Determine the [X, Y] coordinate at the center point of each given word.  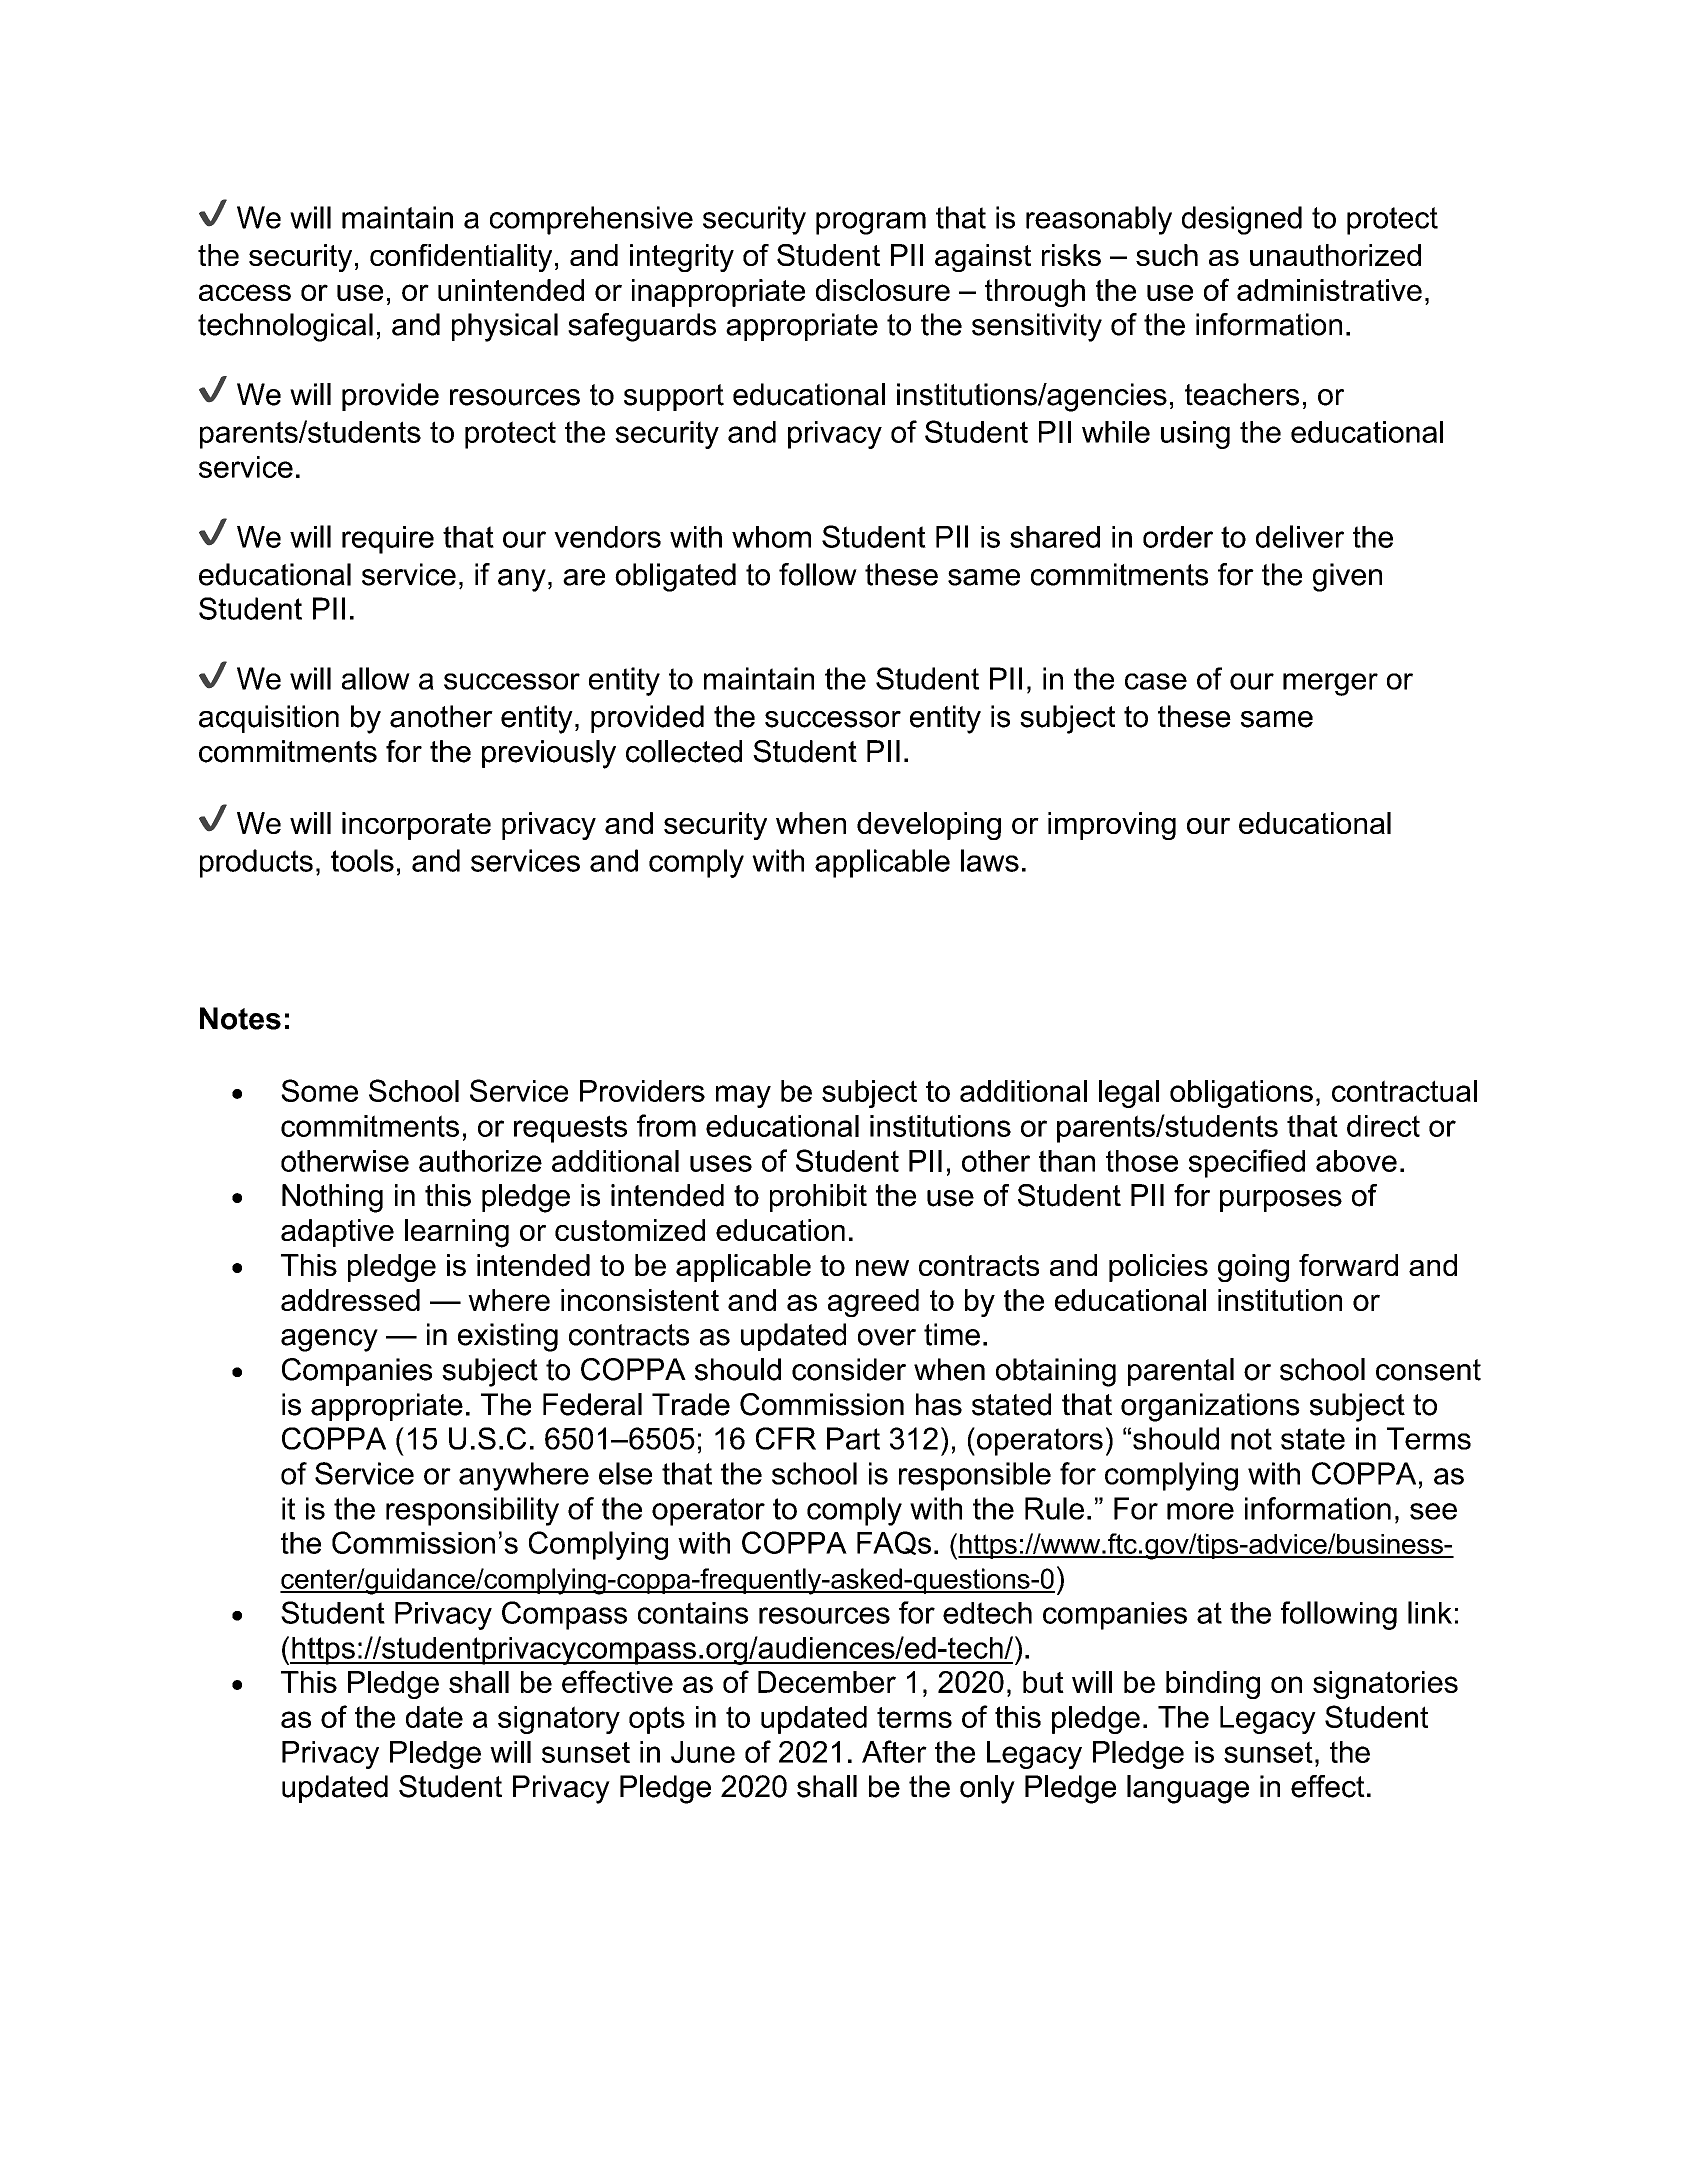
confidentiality [461, 258]
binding [1213, 1685]
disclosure [883, 290]
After [894, 1751]
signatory [559, 1720]
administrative [1329, 290]
